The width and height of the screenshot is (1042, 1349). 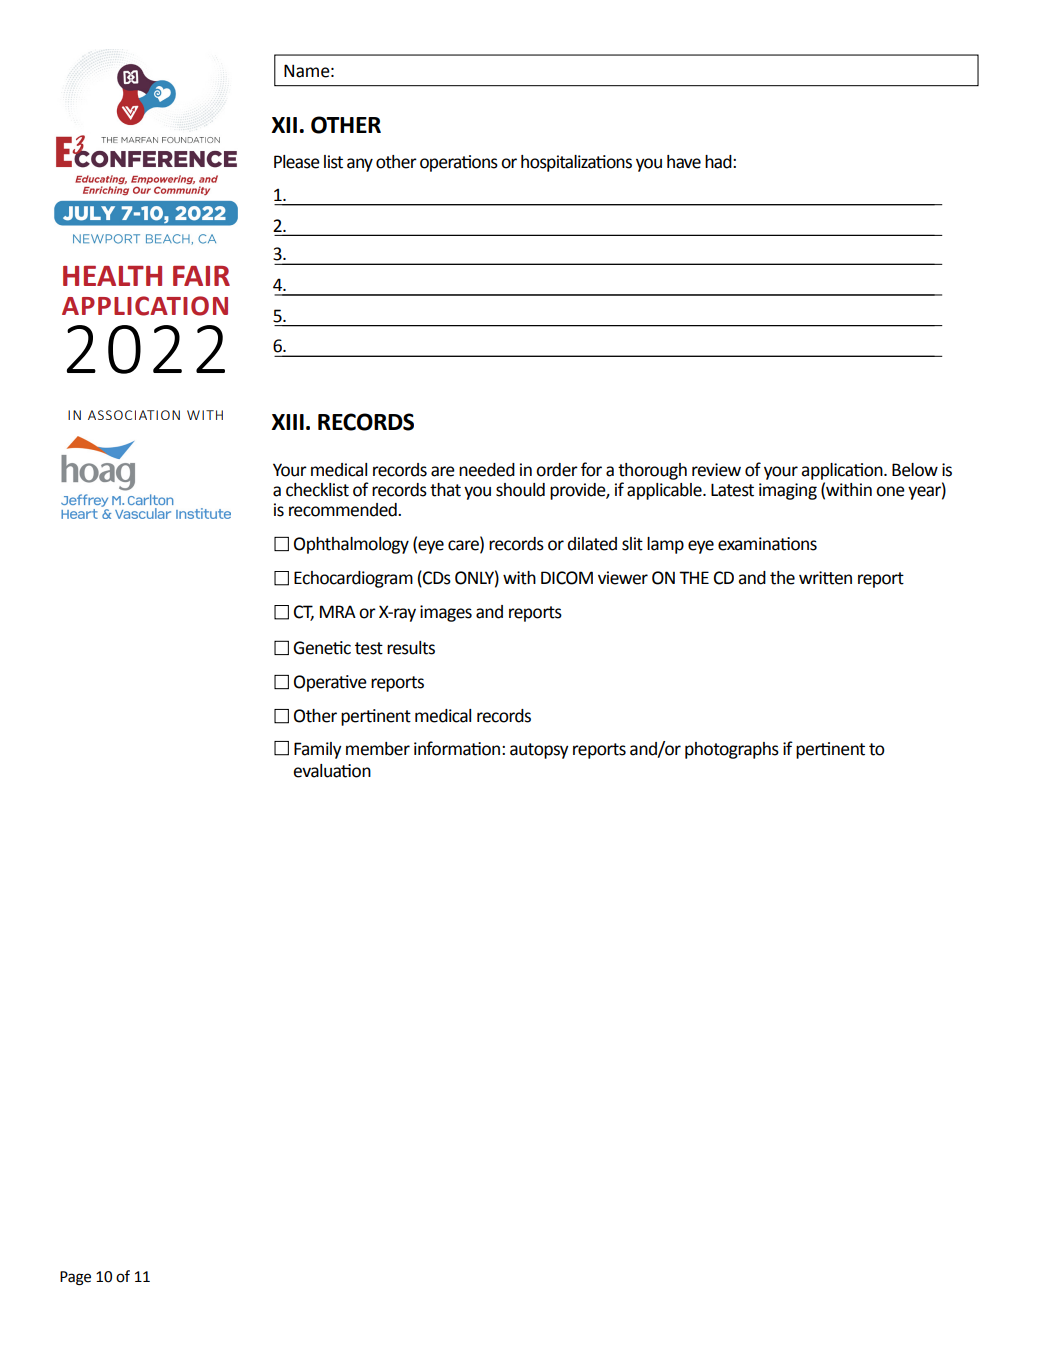 I want to click on have, so click(x=684, y=162).
